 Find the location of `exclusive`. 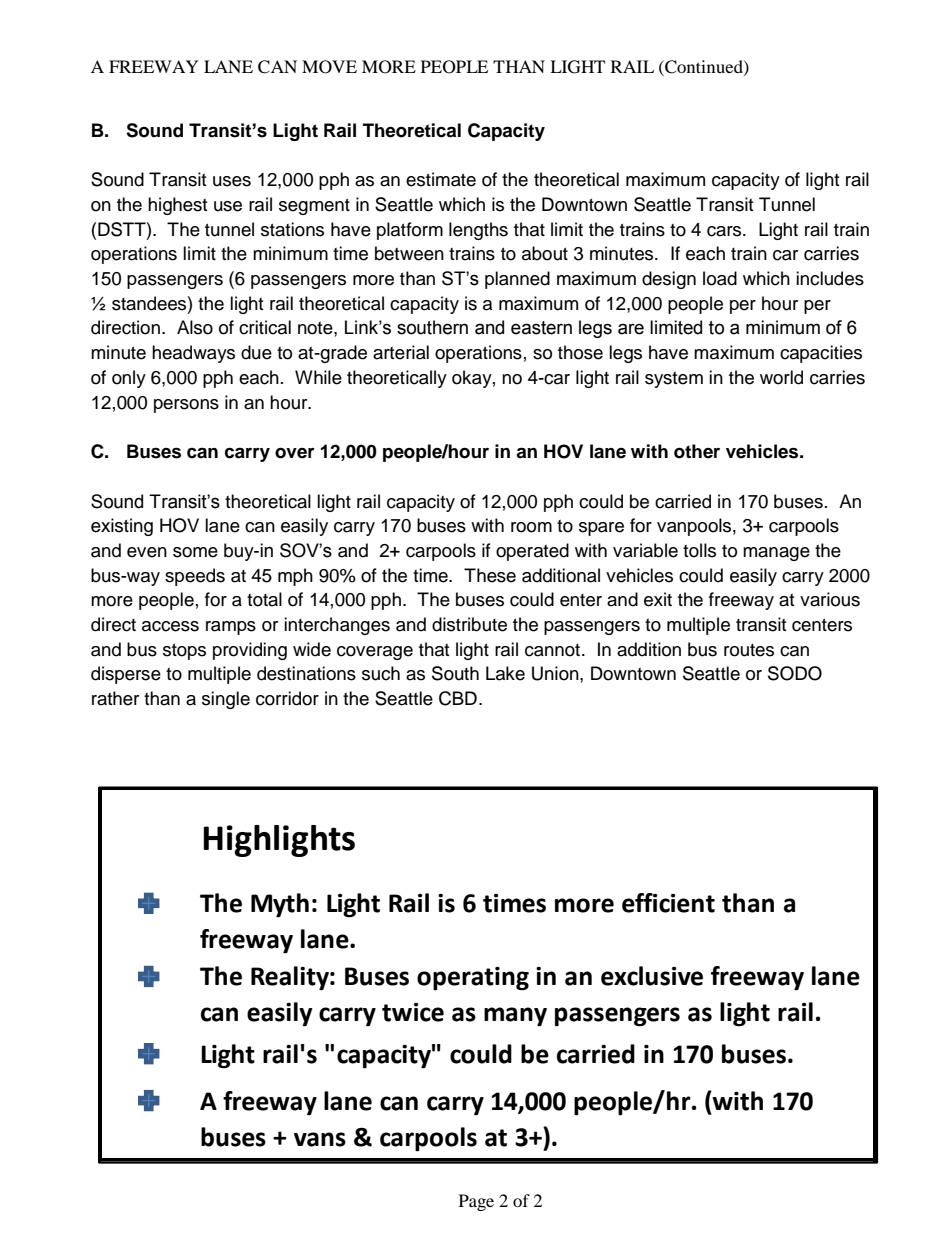

exclusive is located at coordinates (652, 976).
